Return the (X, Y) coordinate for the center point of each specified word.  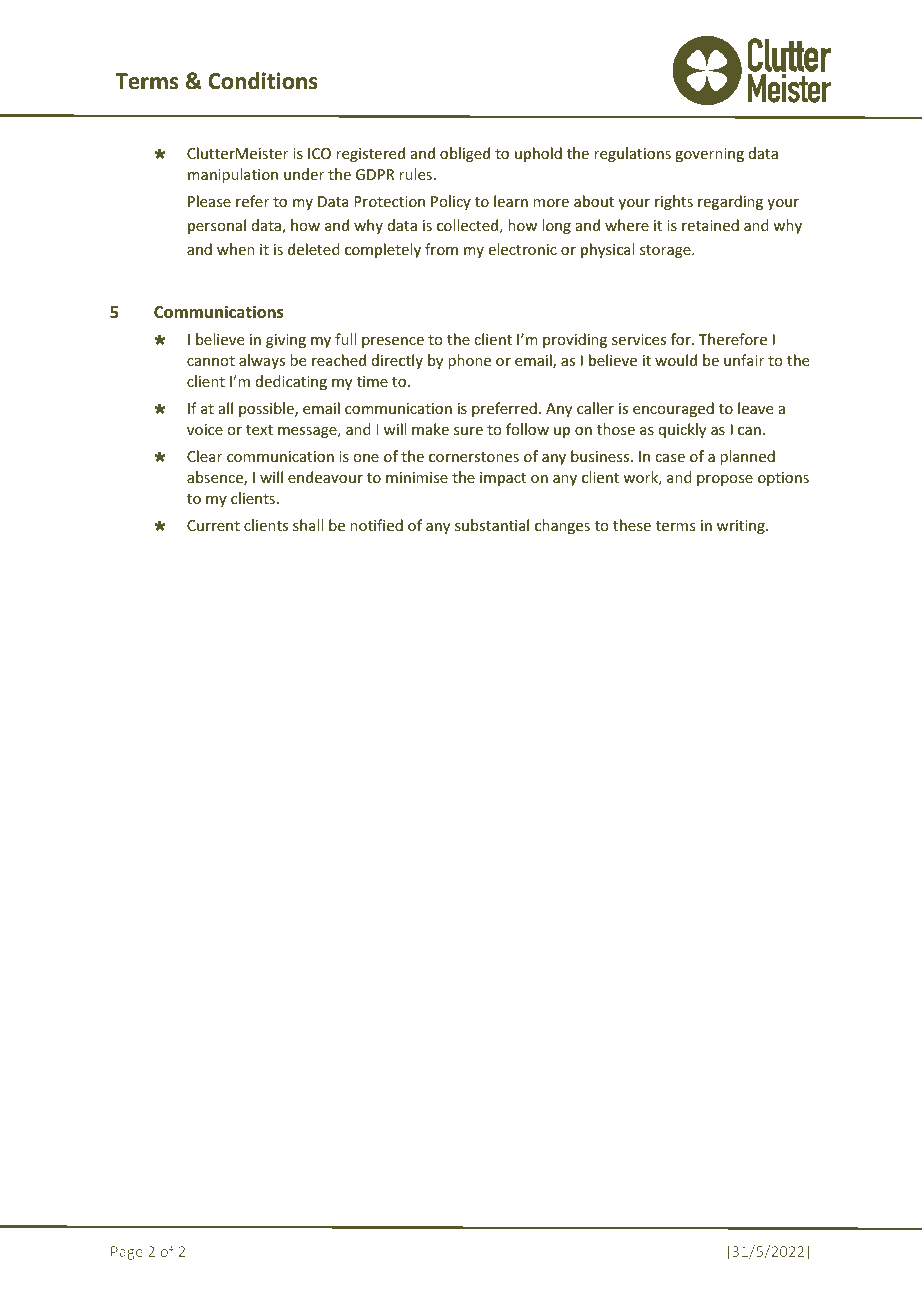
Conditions (263, 81)
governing (709, 155)
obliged (465, 154)
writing (742, 527)
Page (127, 1253)
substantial (492, 525)
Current (213, 525)
